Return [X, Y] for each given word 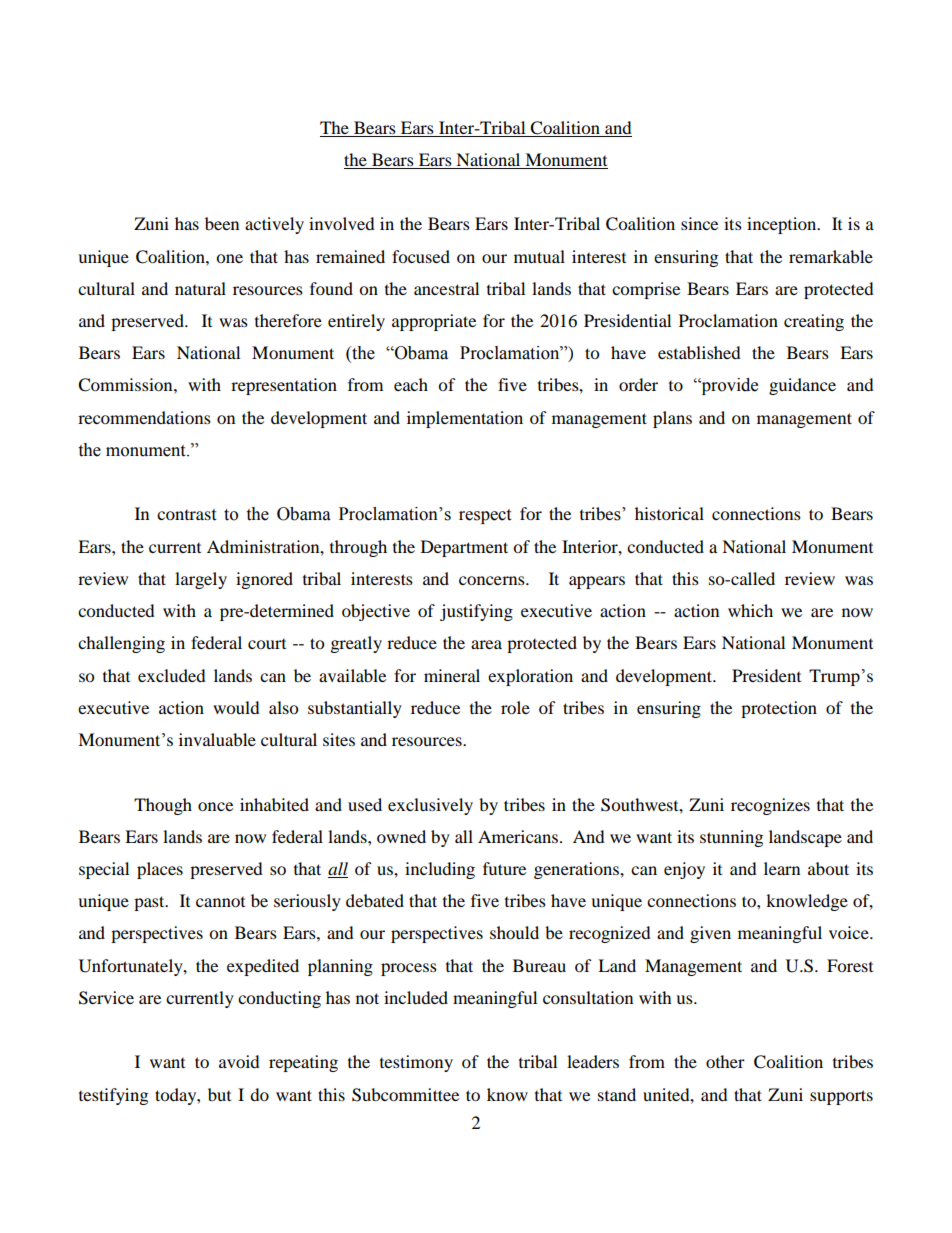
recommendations [144, 417]
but [219, 1094]
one [229, 258]
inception [783, 225]
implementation [465, 419]
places [160, 870]
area [486, 644]
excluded [172, 675]
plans [672, 419]
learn [782, 868]
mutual [539, 256]
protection [779, 709]
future [504, 868]
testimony [416, 1063]
